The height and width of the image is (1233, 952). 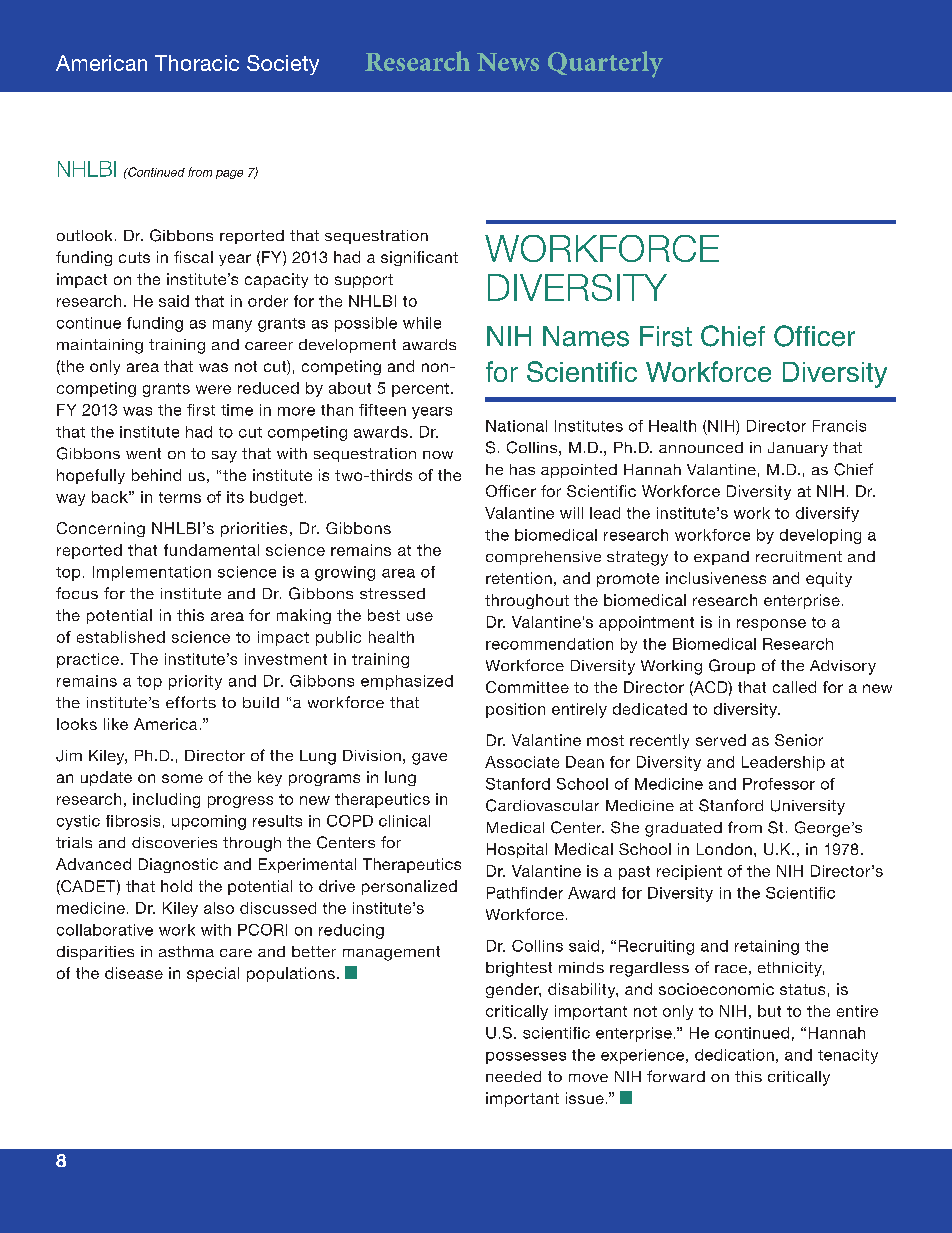 I want to click on maintaining, so click(x=100, y=346).
